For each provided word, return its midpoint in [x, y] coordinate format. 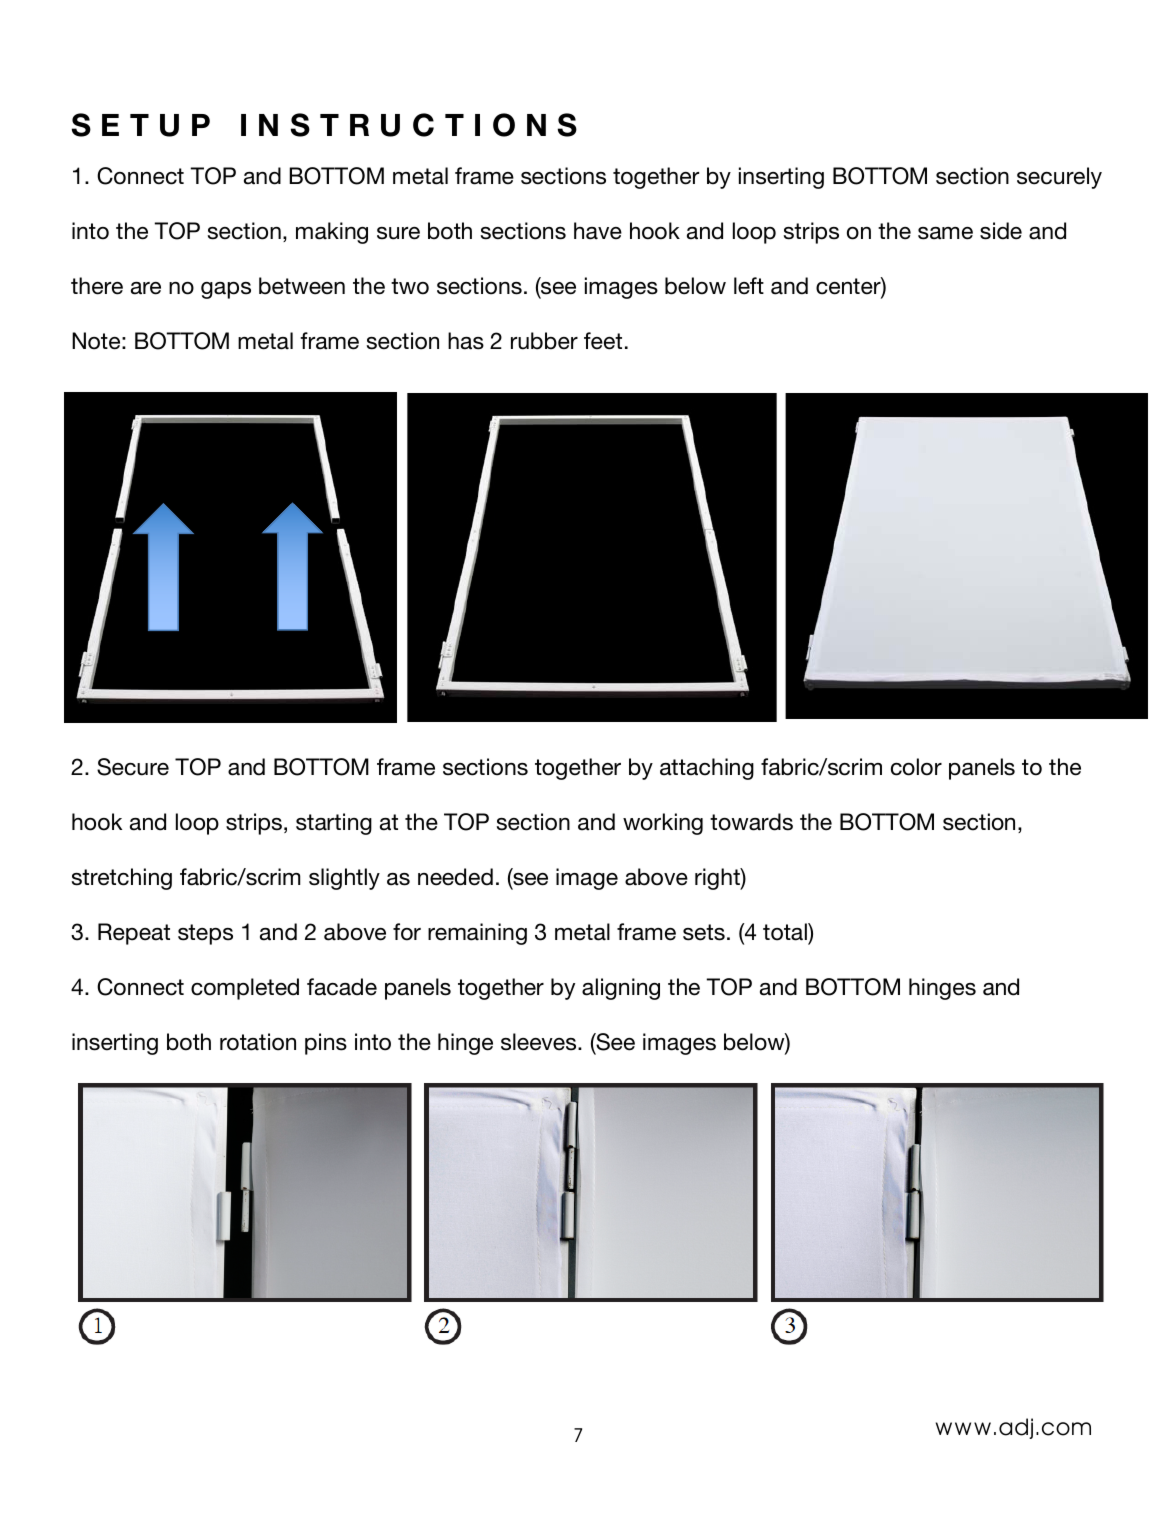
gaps [226, 290]
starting [334, 824]
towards [751, 822]
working [663, 824]
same [945, 233]
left [749, 286]
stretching [122, 879]
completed [245, 989]
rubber [544, 341]
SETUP [141, 125]
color [916, 767]
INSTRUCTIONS [409, 125]
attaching [707, 769]
